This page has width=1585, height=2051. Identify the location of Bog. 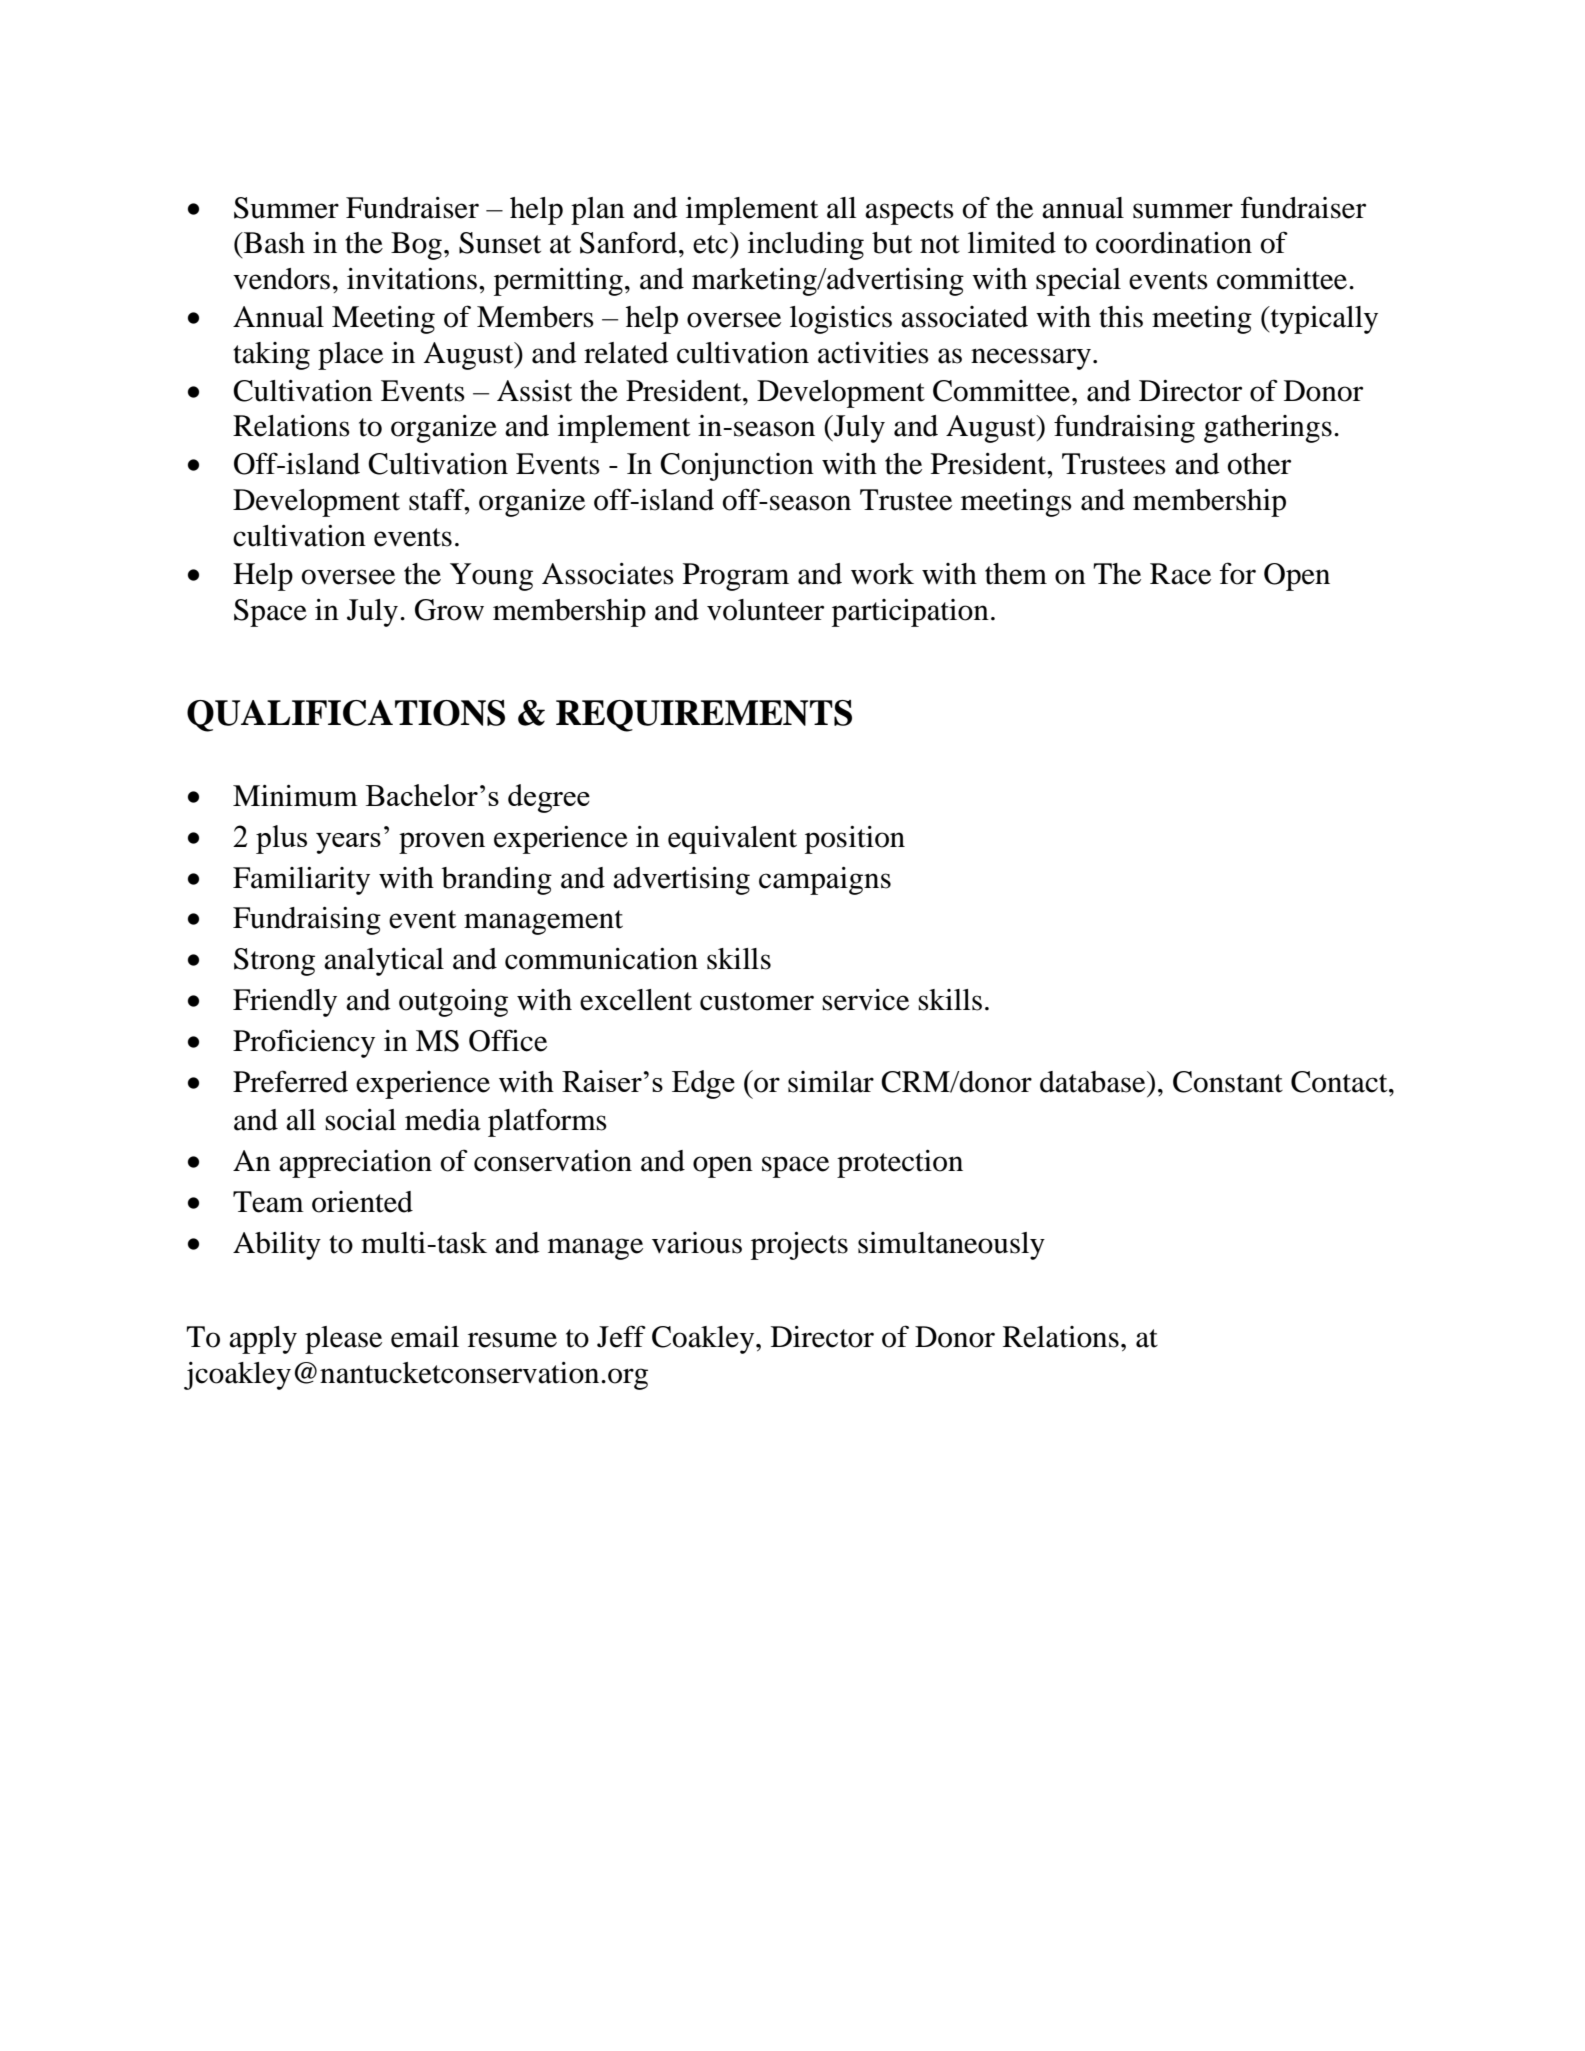
(416, 246).
